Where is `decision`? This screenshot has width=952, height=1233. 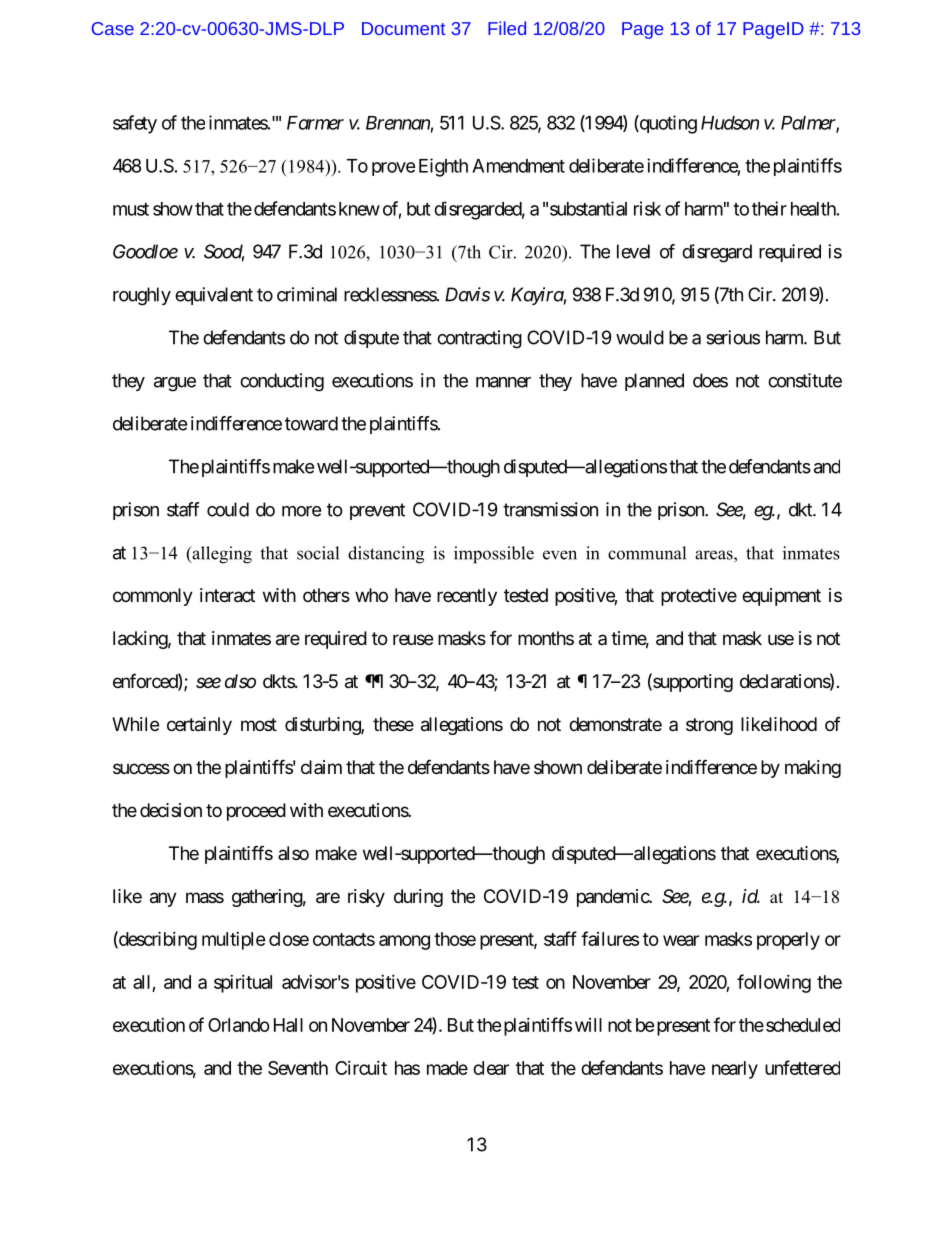
decision is located at coordinates (171, 810).
